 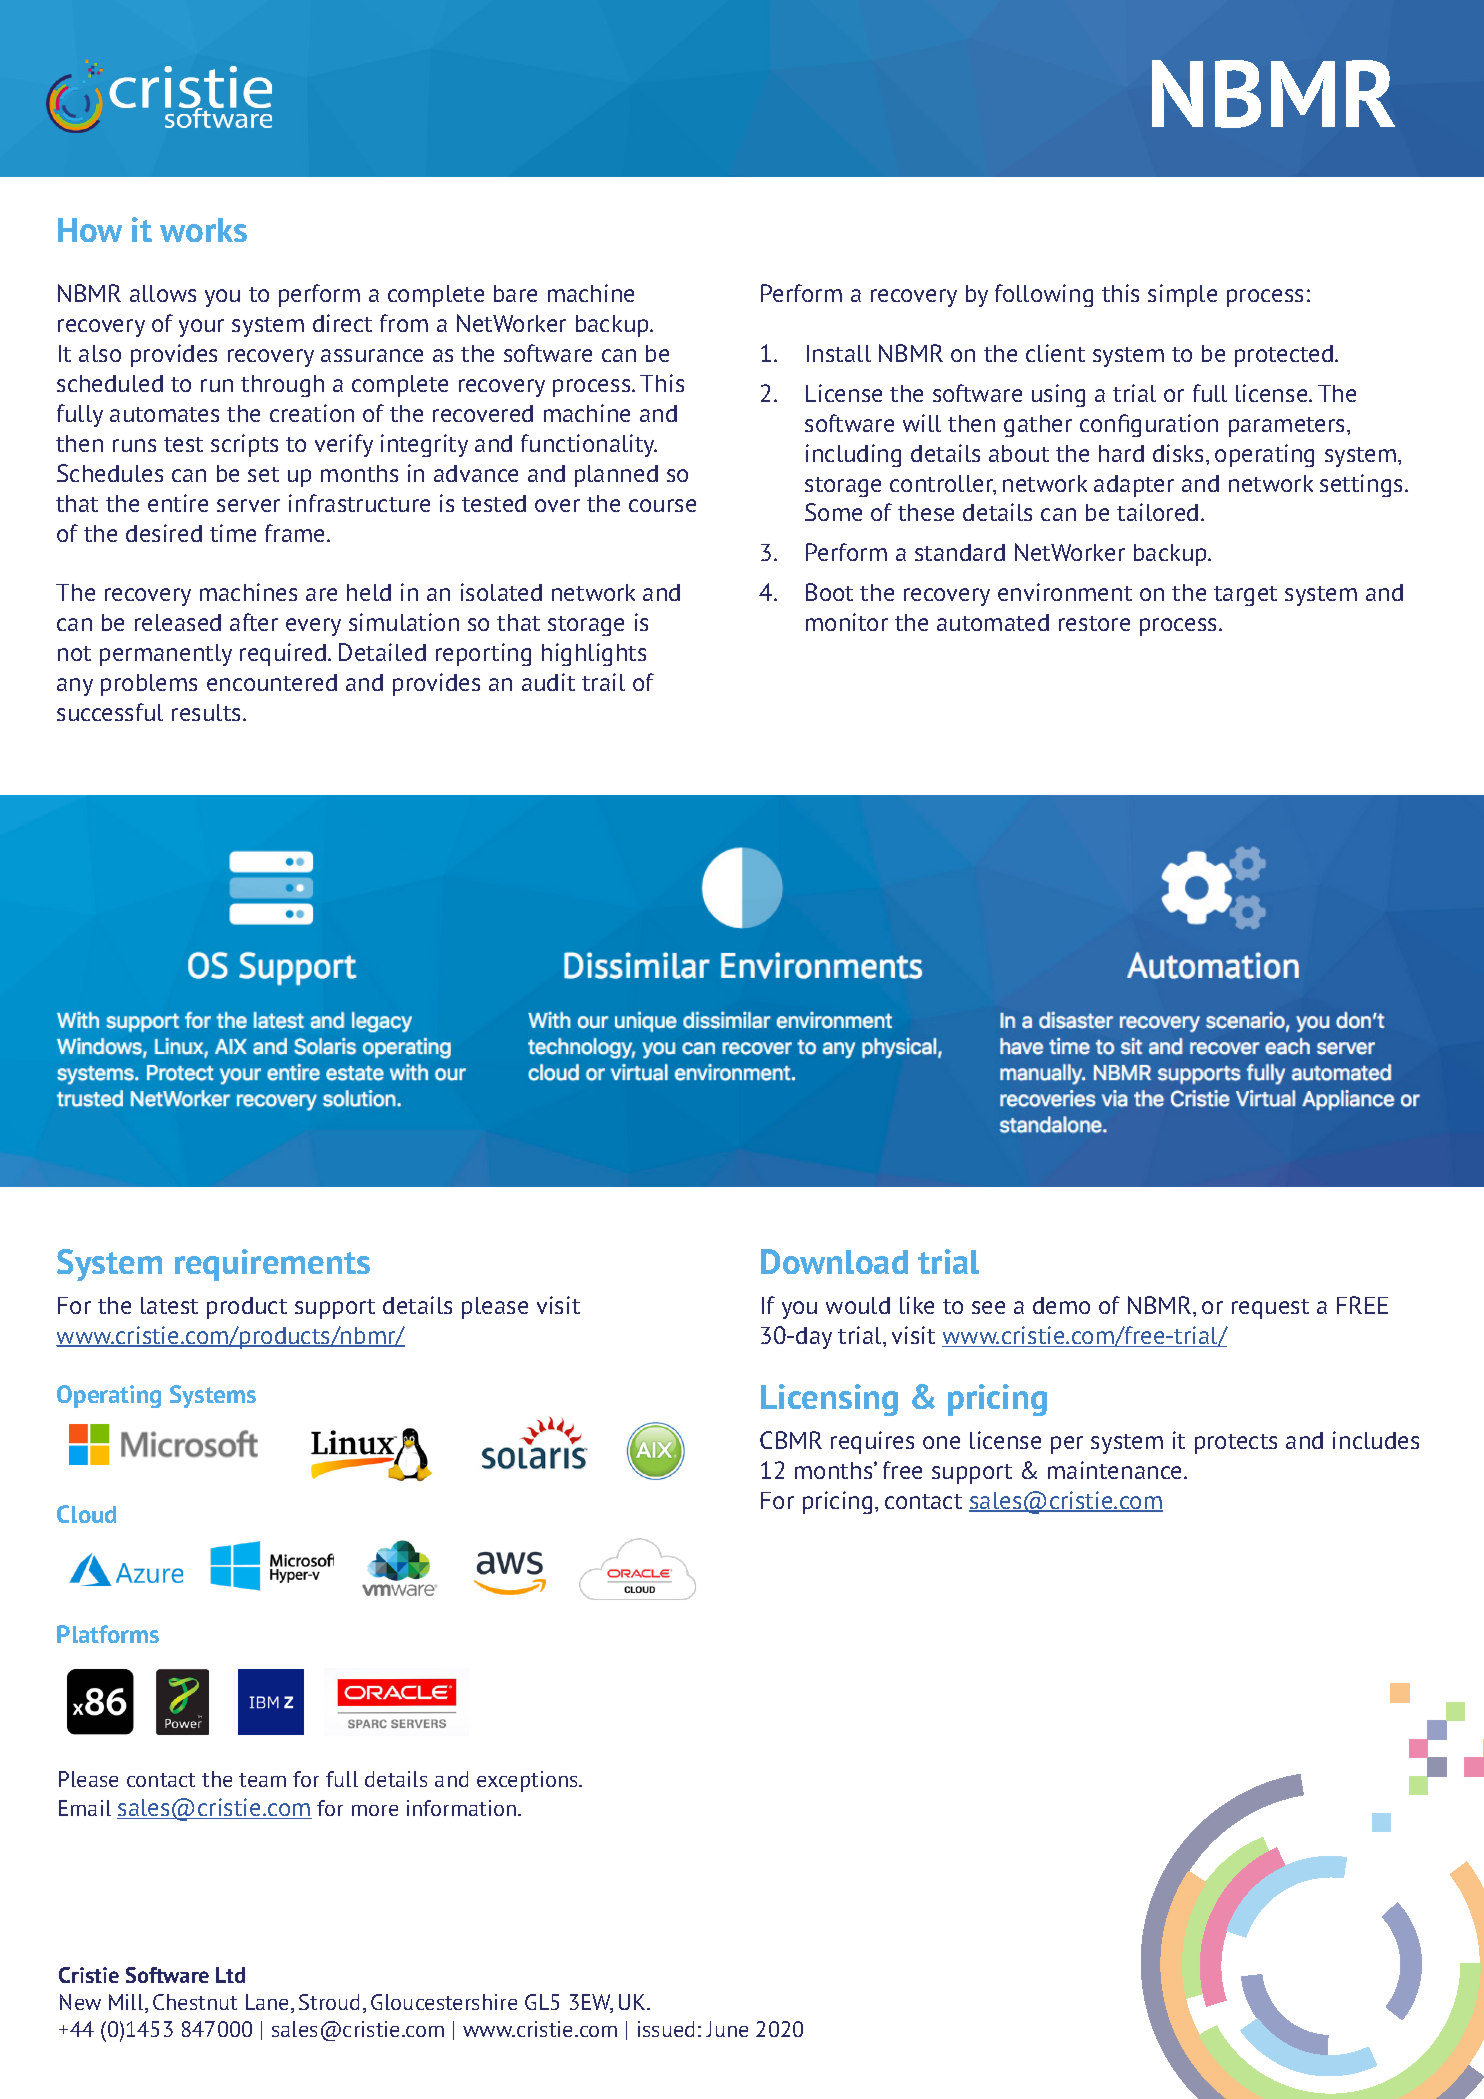 What do you see at coordinates (86, 1514) in the screenshot?
I see `Cloud` at bounding box center [86, 1514].
